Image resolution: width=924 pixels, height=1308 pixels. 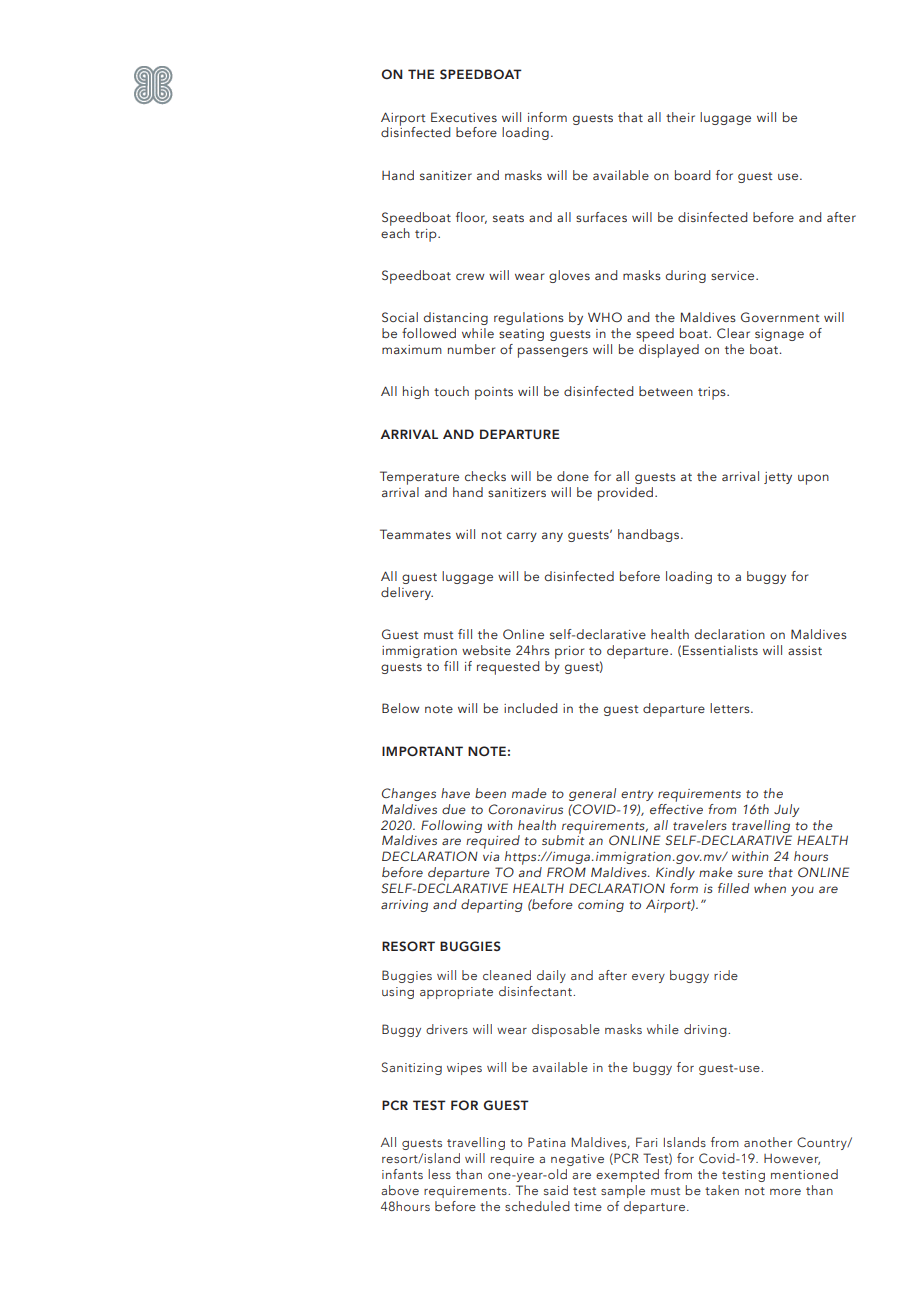 What do you see at coordinates (569, 652) in the document?
I see `prior` at bounding box center [569, 652].
